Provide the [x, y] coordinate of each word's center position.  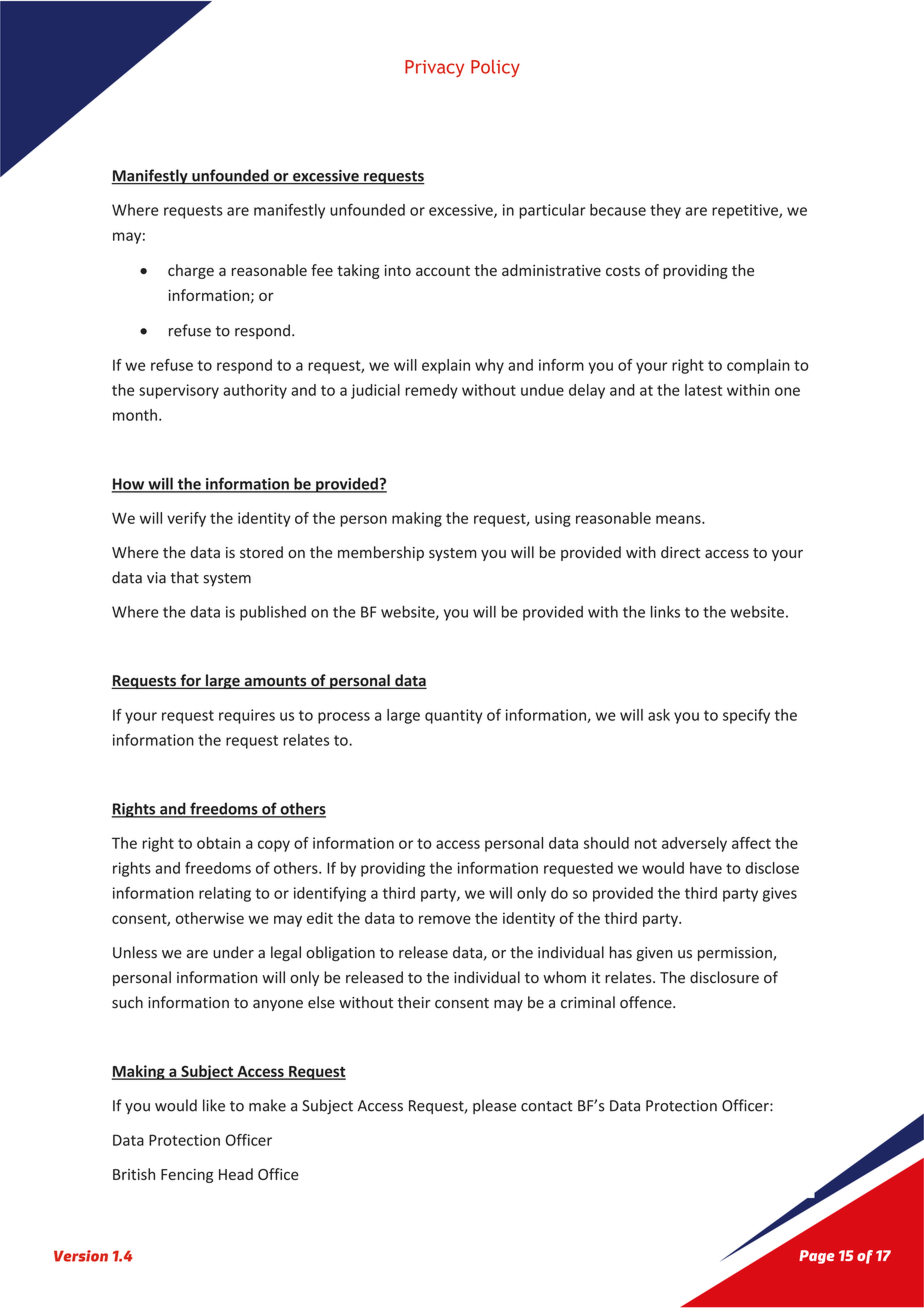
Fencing [187, 1176]
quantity [453, 716]
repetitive [746, 211]
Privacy [434, 68]
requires [247, 716]
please [494, 1106]
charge [191, 271]
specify [746, 716]
